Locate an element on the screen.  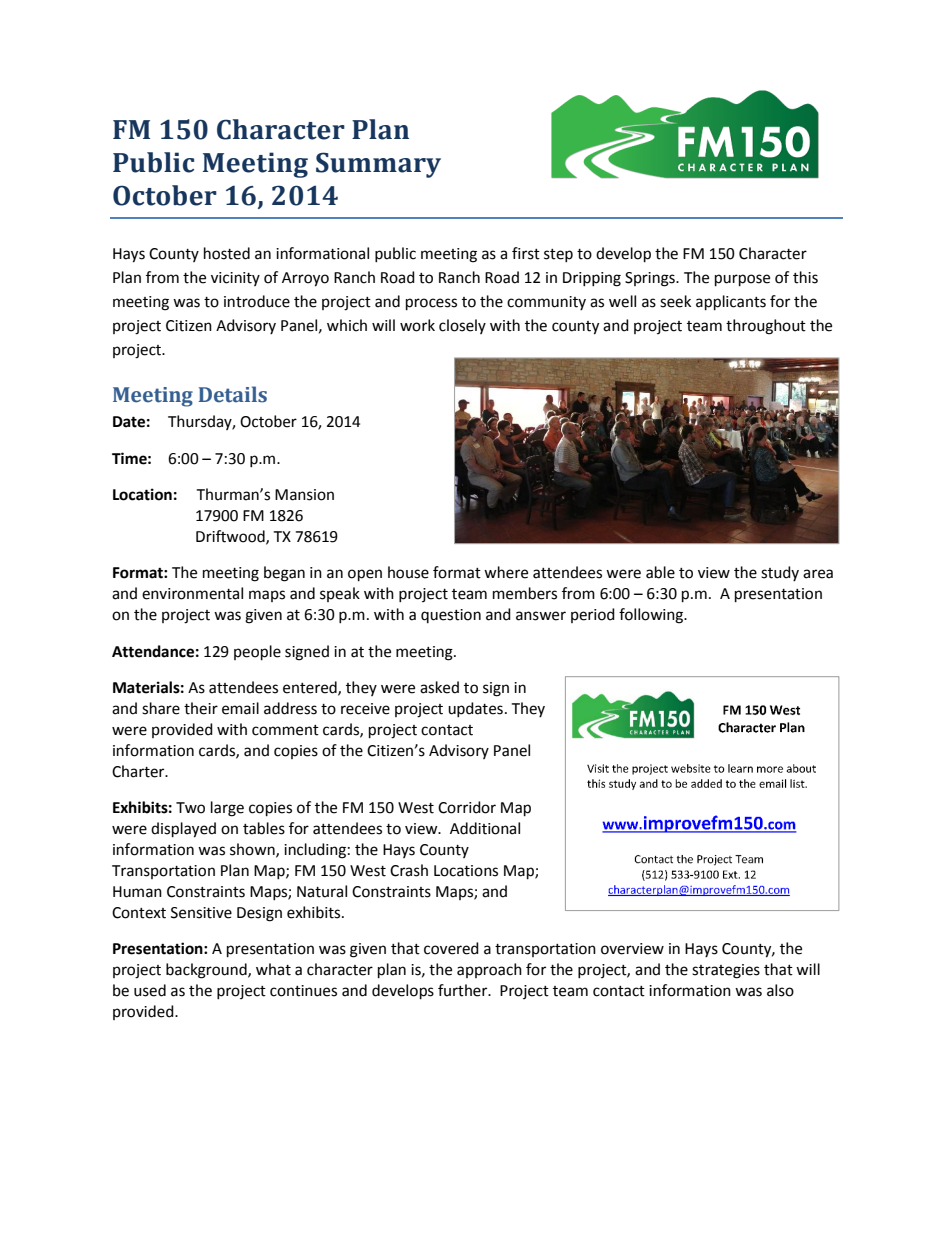
throughout is located at coordinates (766, 327).
